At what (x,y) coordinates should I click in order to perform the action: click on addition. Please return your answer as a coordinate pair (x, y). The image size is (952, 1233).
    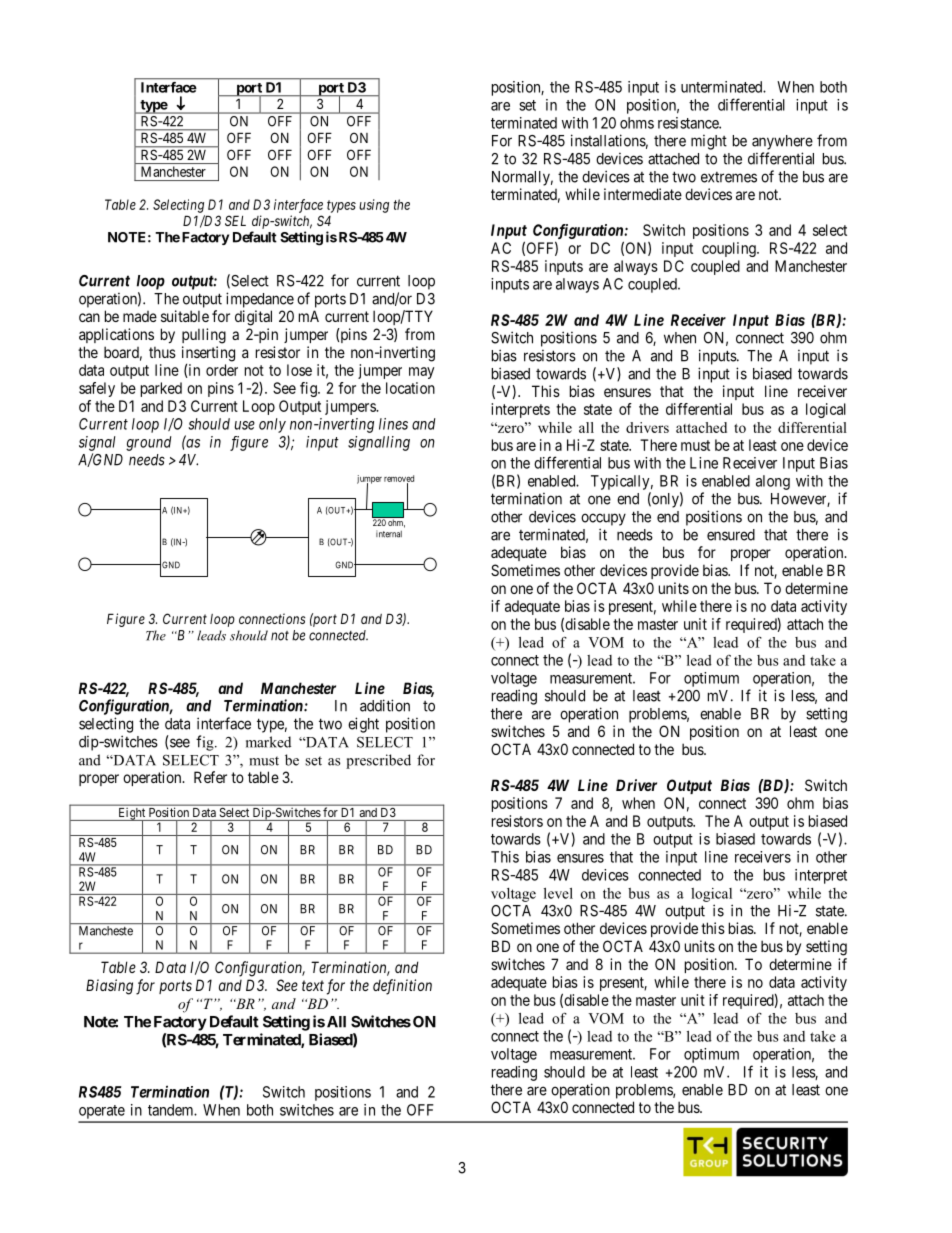
    Looking at the image, I should click on (385, 705).
